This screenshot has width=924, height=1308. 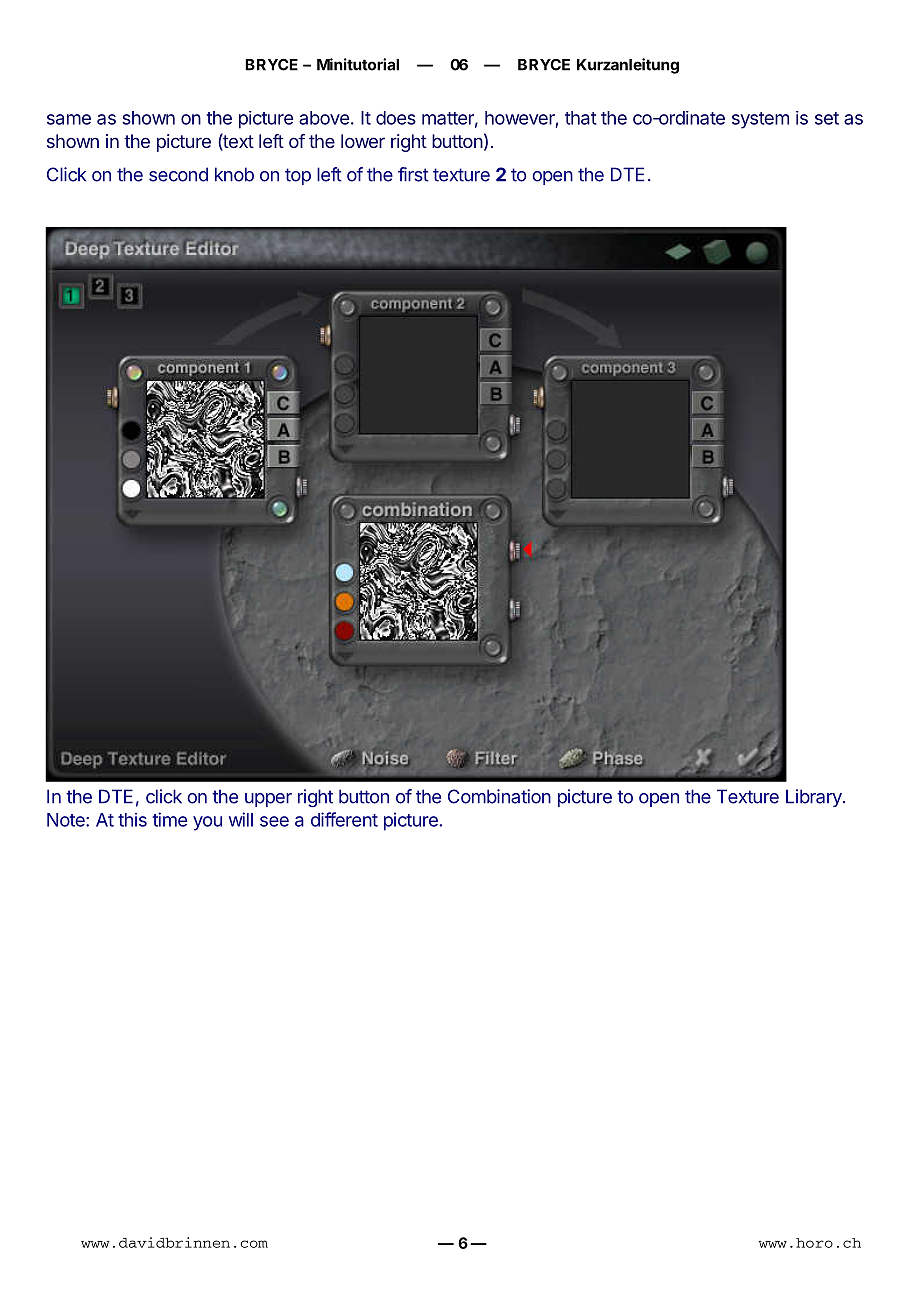 I want to click on set, so click(x=827, y=118).
